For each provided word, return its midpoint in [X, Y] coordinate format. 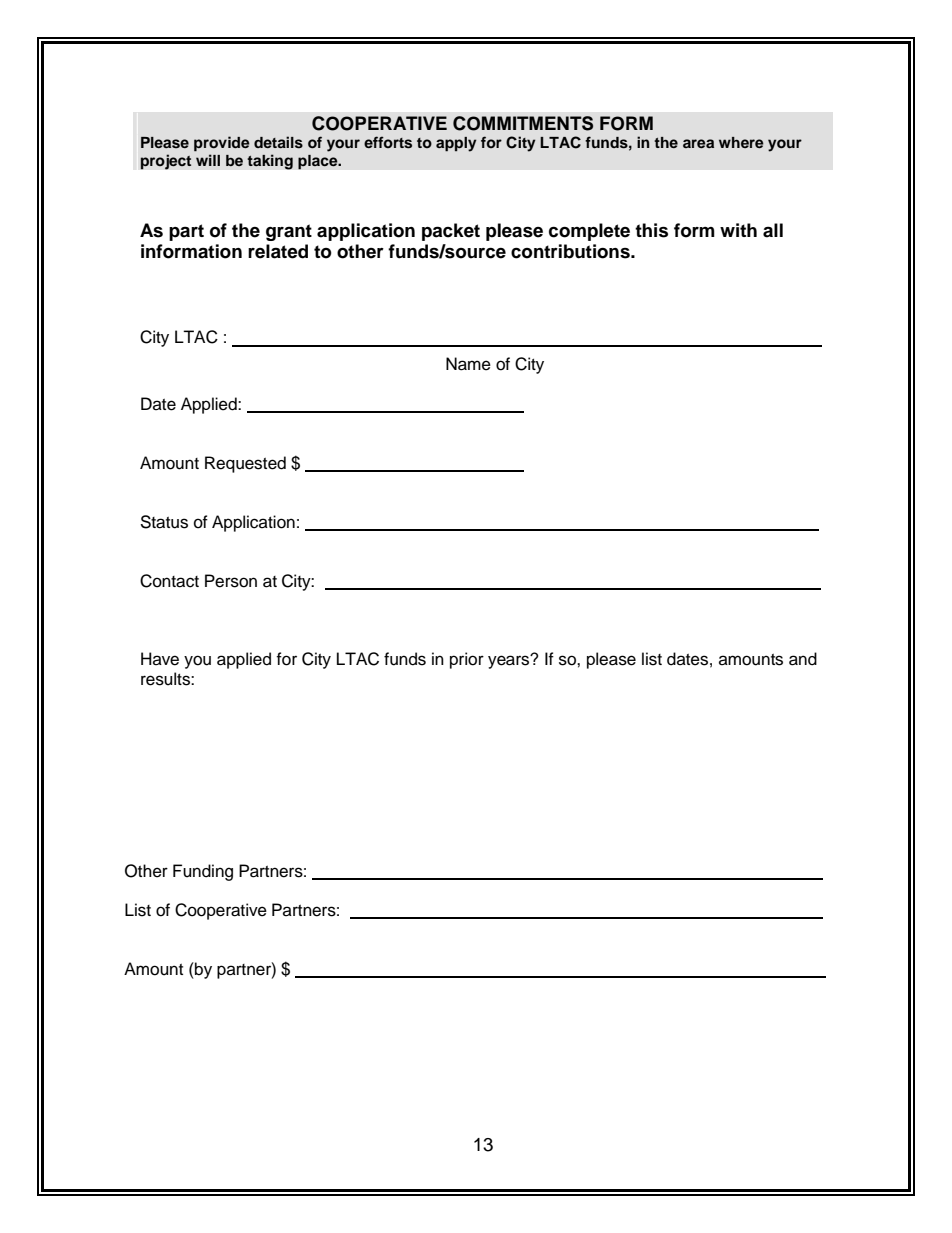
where [741, 142]
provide [222, 144]
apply [456, 144]
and [803, 659]
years [510, 661]
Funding [203, 872]
